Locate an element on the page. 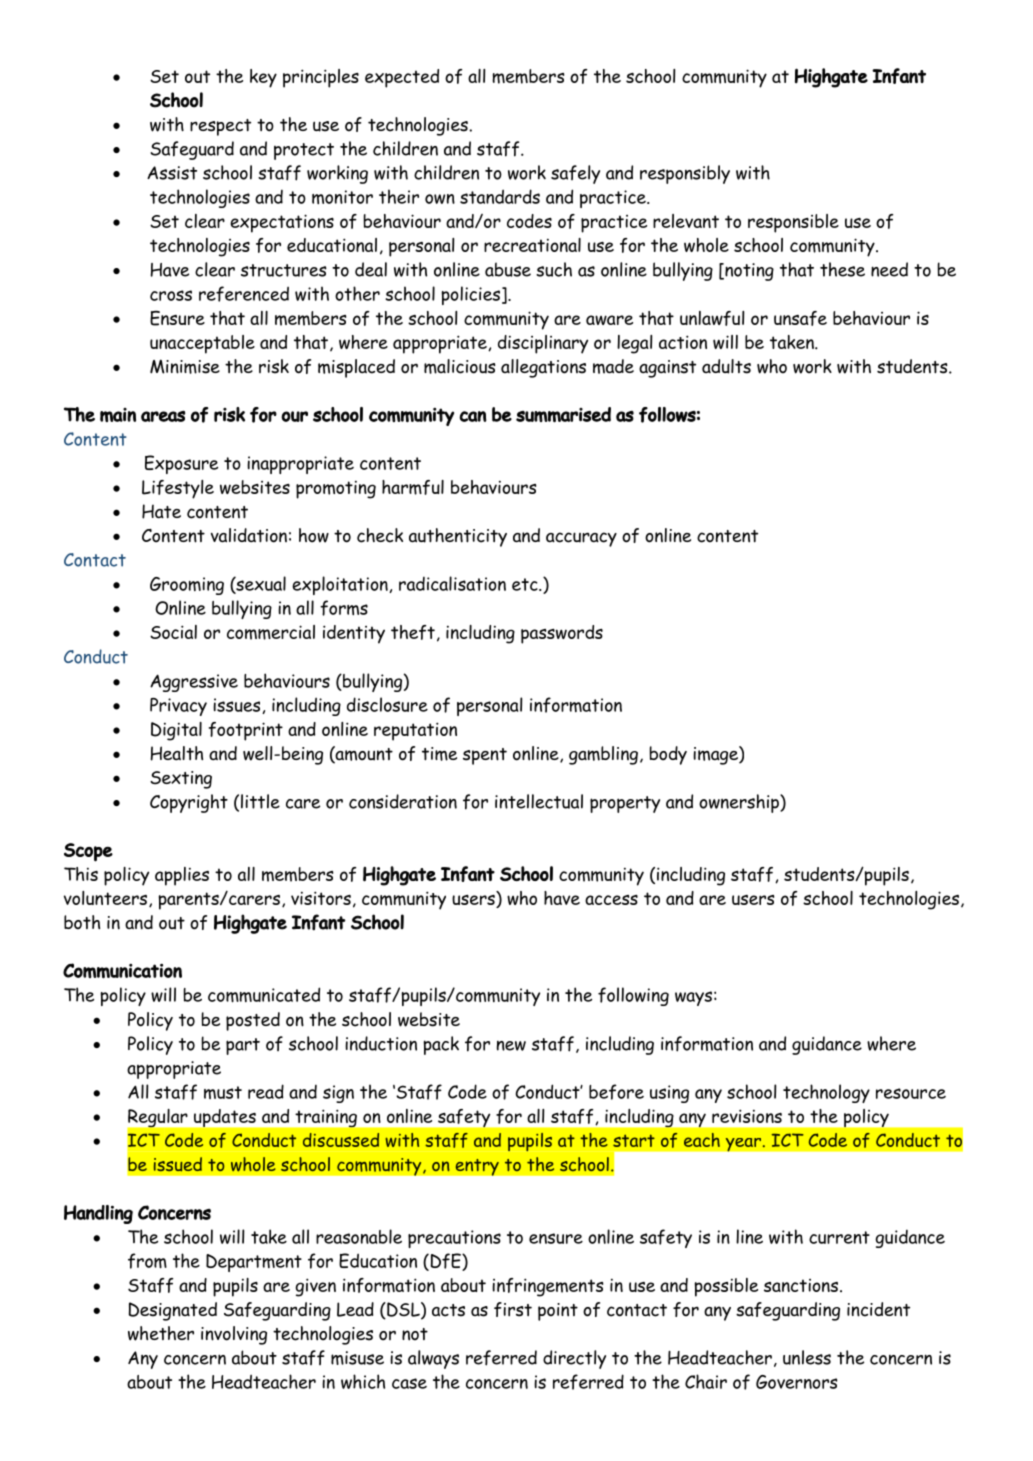 The width and height of the image is (1033, 1461). respect is located at coordinates (220, 127).
